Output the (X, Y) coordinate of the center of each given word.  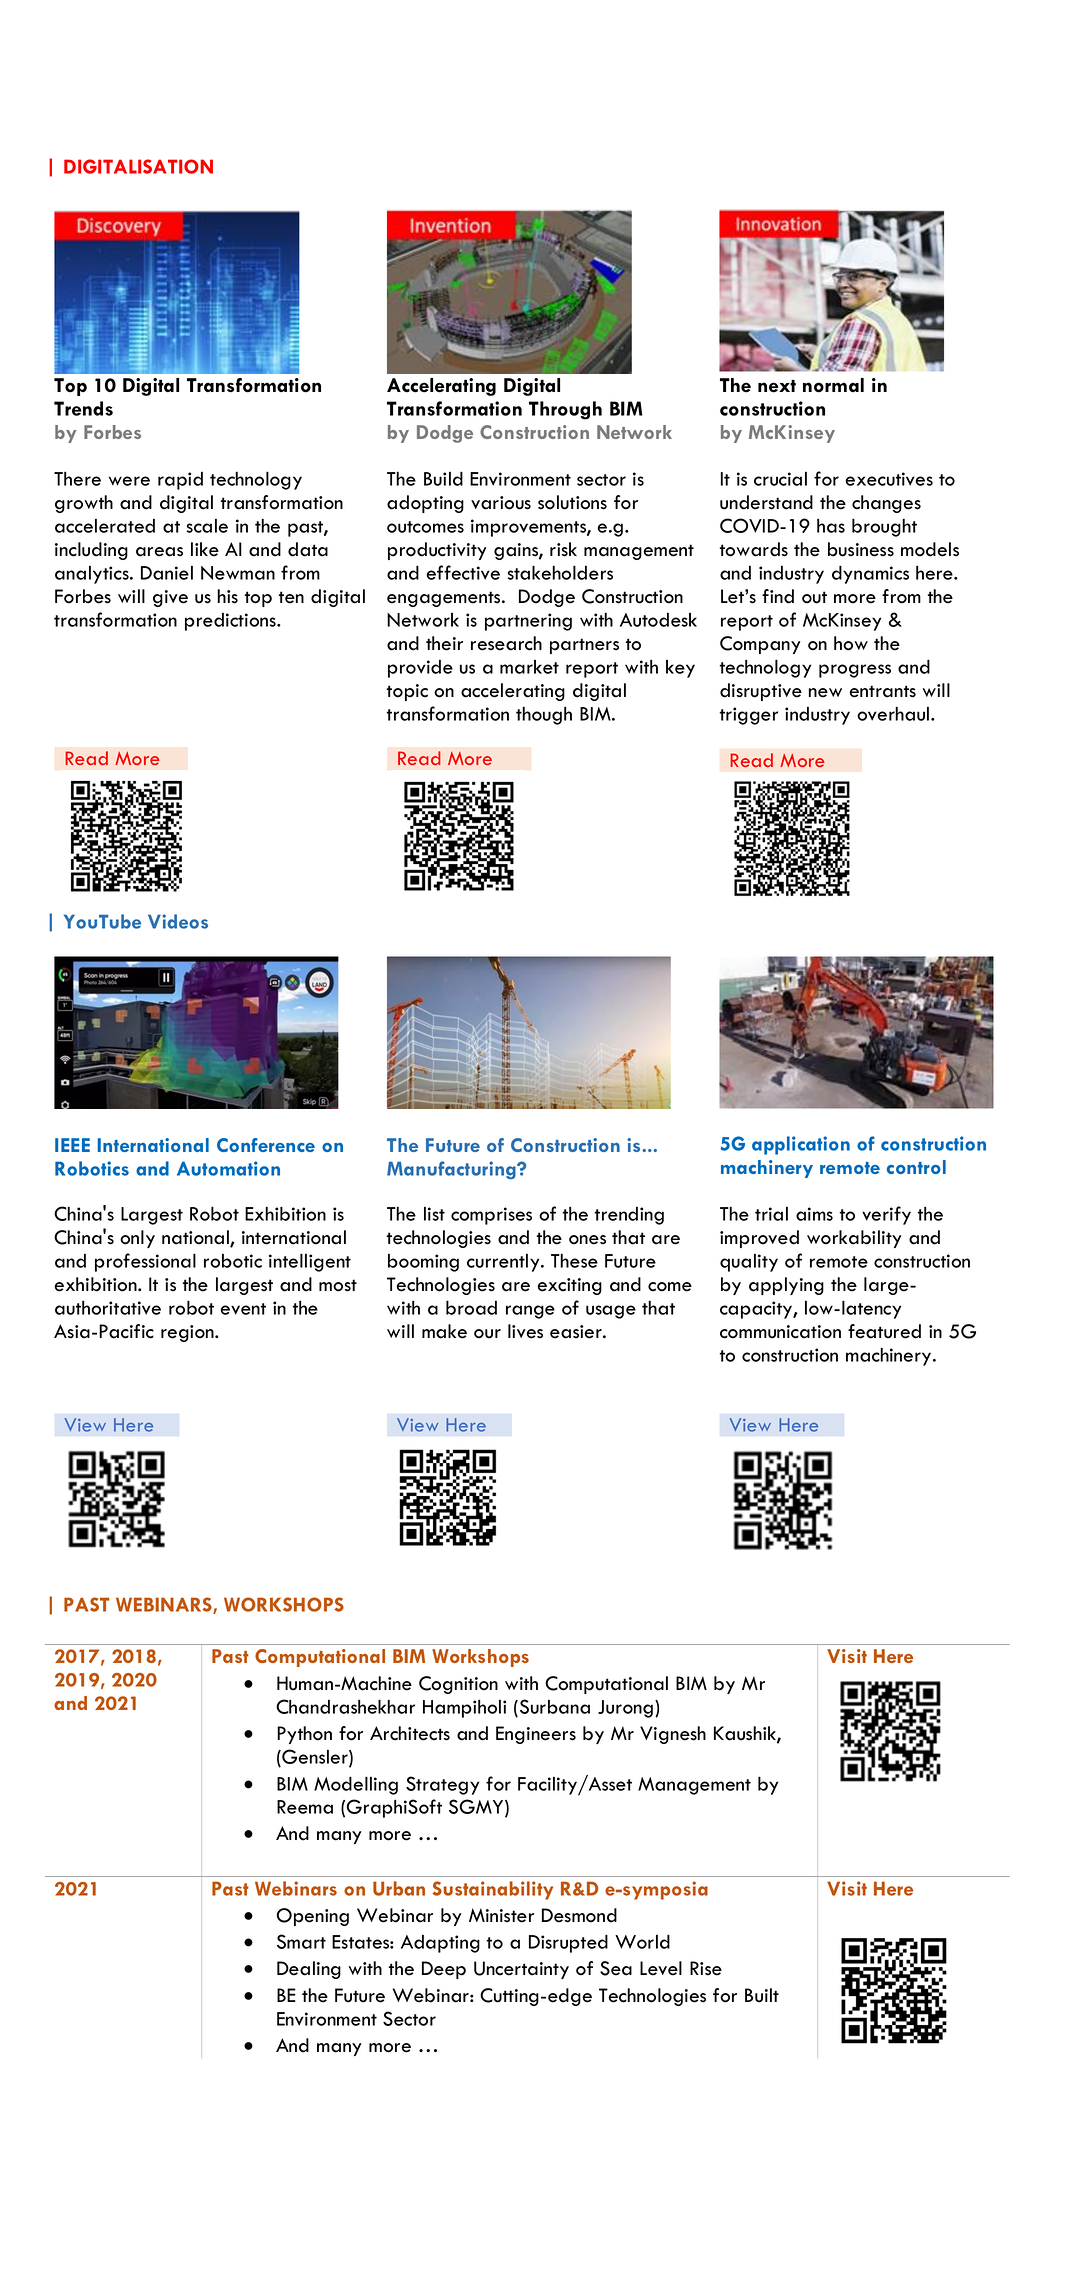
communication (780, 1332)
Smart (301, 1941)
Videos (178, 921)
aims (814, 1214)
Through (565, 410)
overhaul (894, 713)
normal (833, 385)
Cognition (458, 1685)
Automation (228, 1168)
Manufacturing (452, 1170)
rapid (180, 481)
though (544, 715)
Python (304, 1735)
